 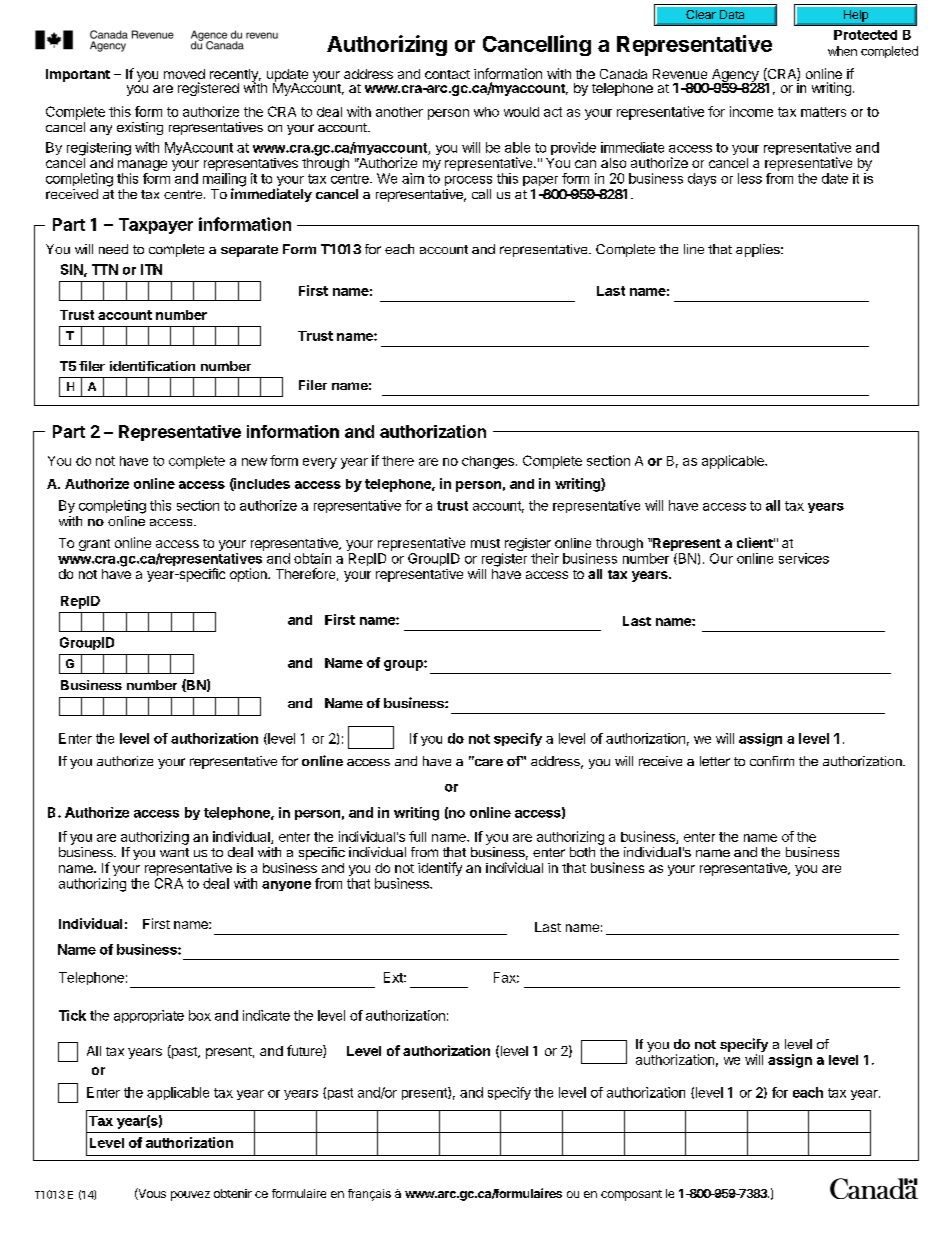 I want to click on changes, so click(x=488, y=462).
